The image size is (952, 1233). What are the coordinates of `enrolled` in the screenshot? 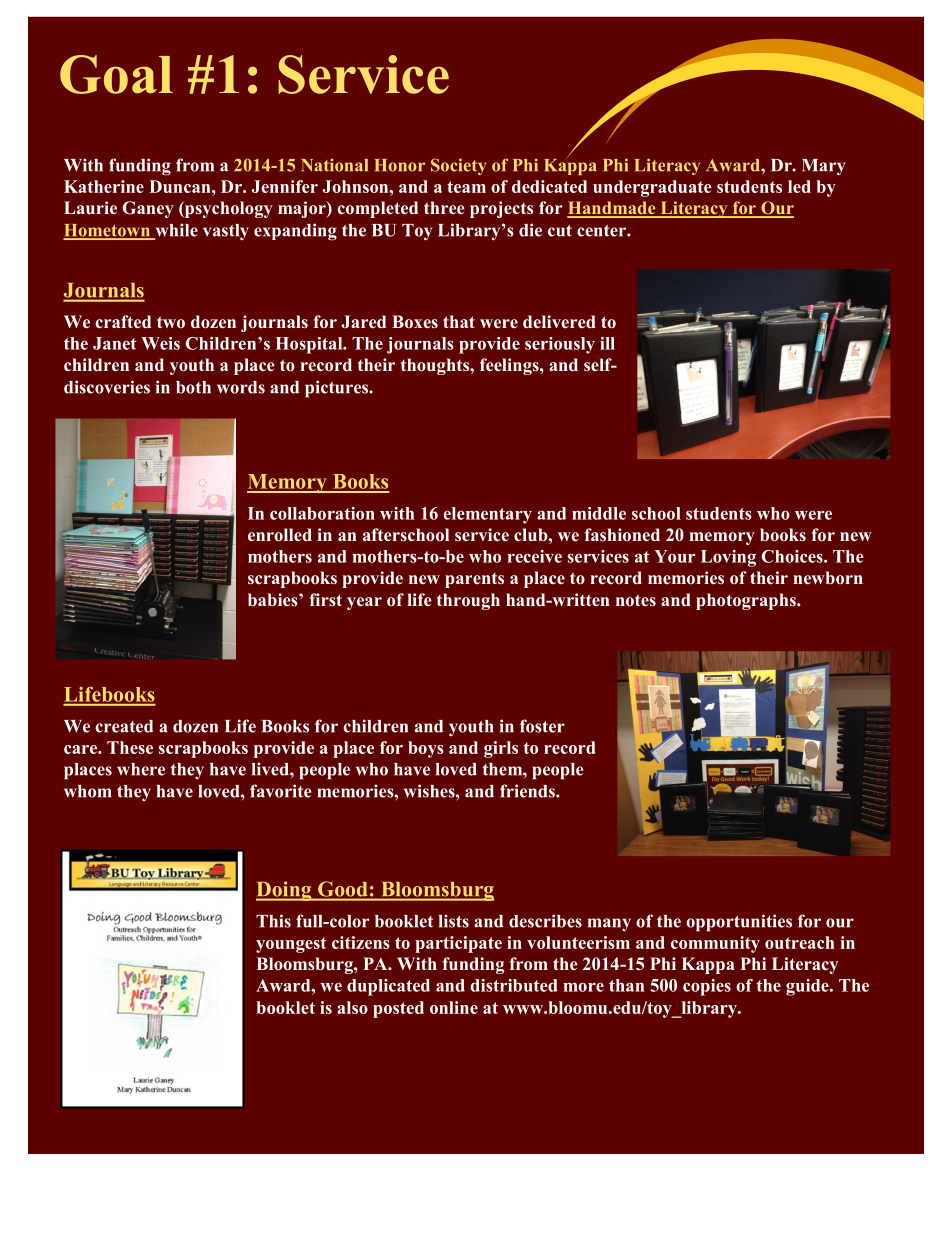 It's located at (280, 535).
